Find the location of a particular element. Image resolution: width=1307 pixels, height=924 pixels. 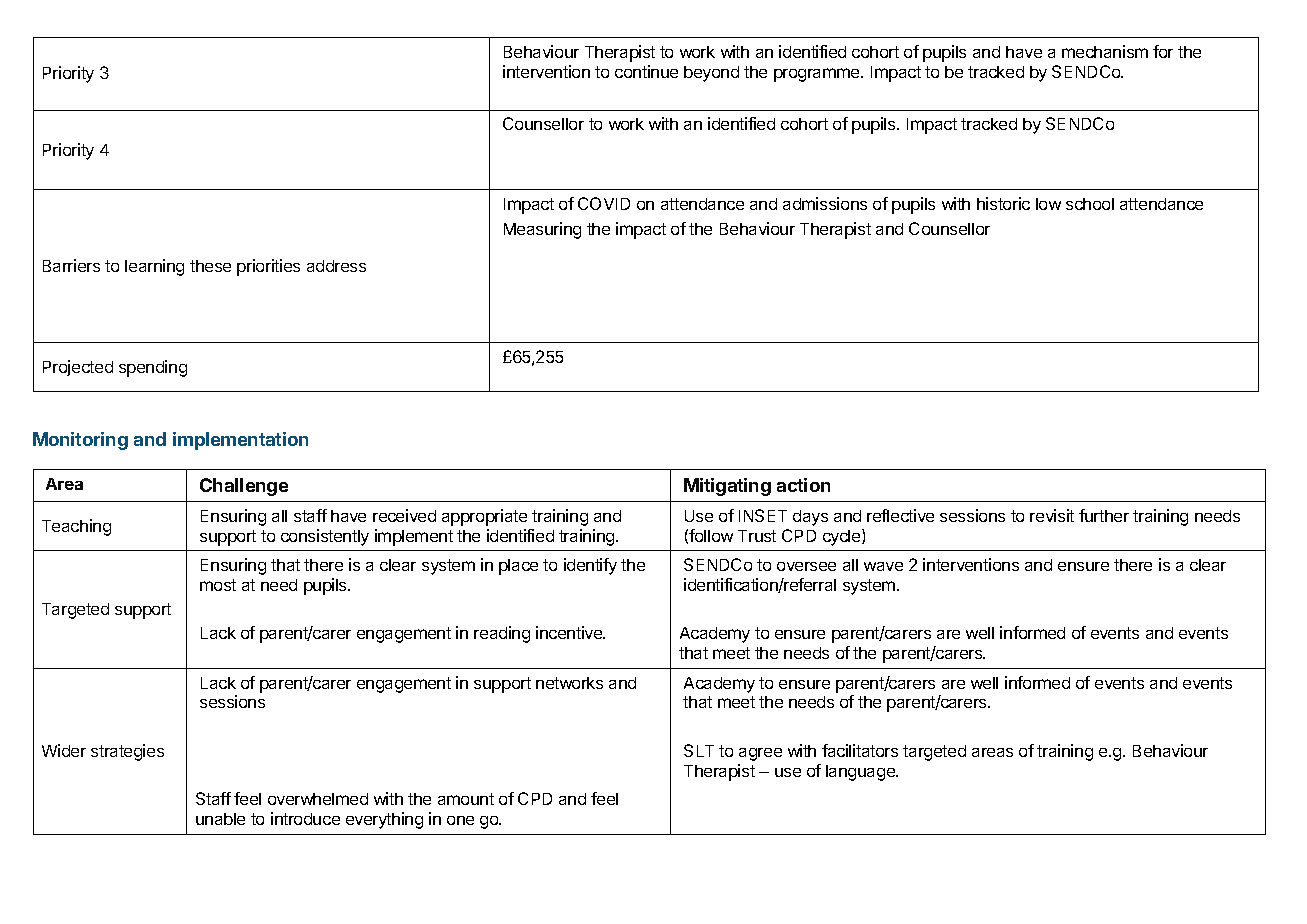

unable is located at coordinates (220, 819).
